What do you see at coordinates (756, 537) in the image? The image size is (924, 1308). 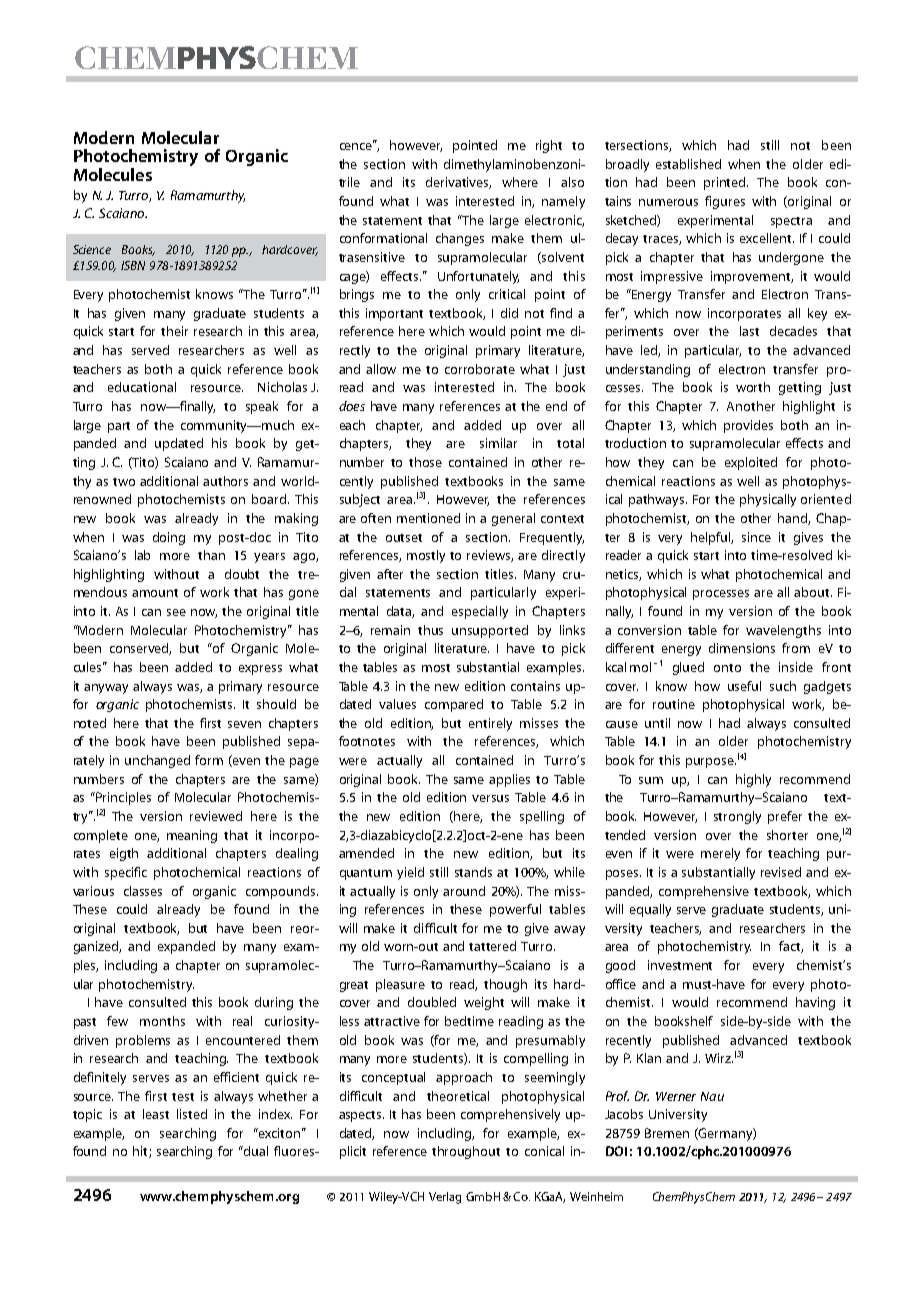 I see `since` at bounding box center [756, 537].
